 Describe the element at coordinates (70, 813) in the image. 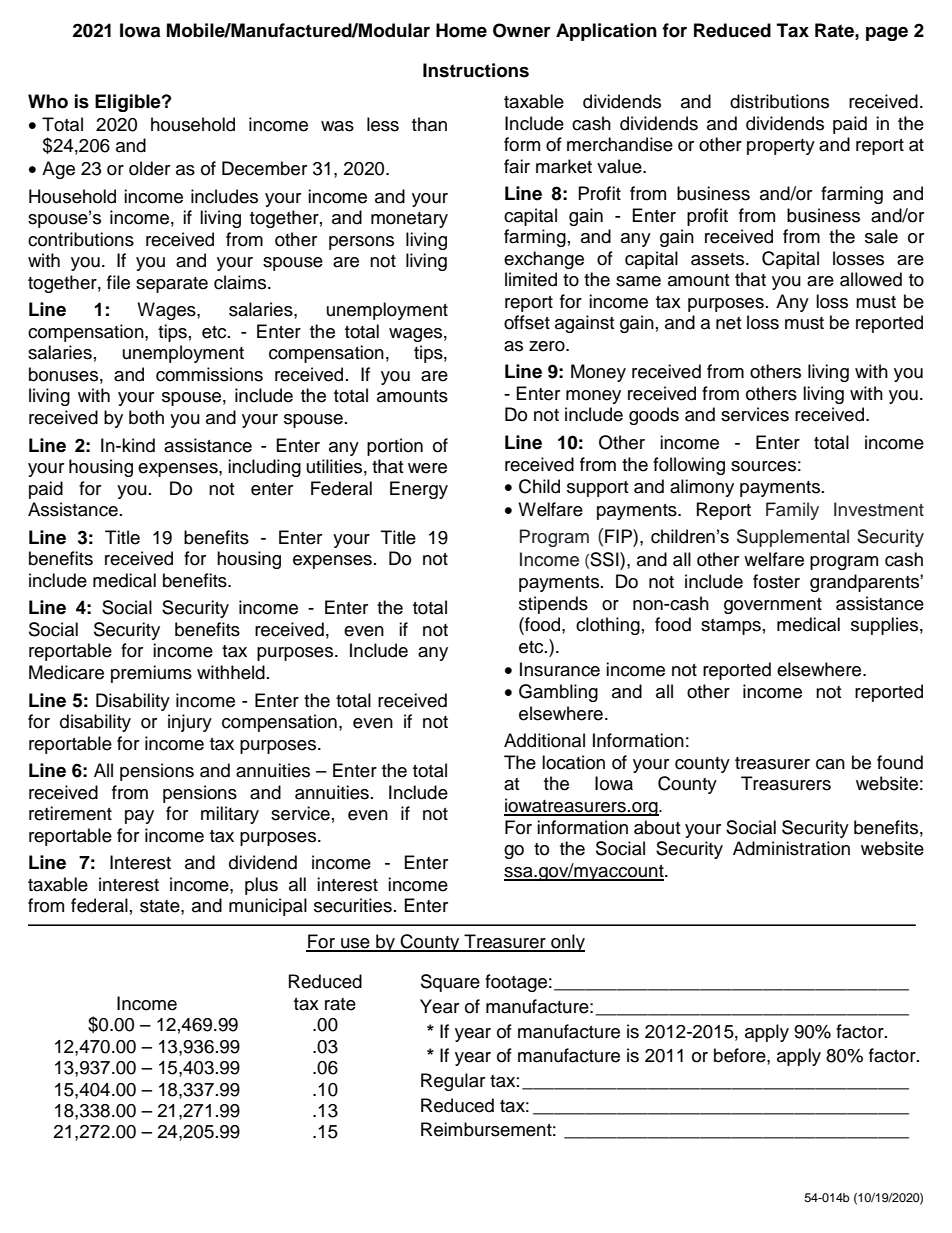

I see `retirement` at that location.
